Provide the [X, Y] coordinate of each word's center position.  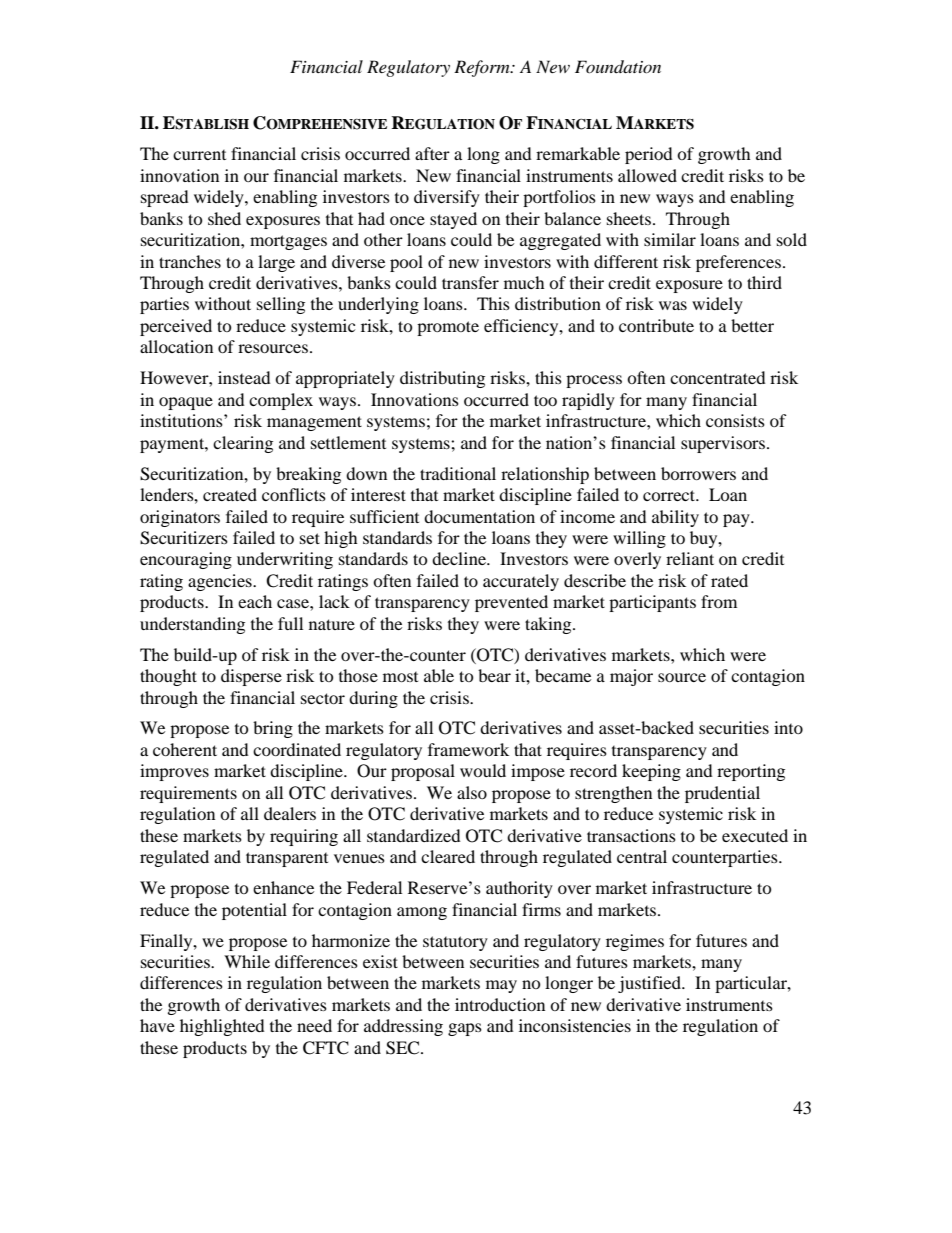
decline [460, 558]
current [199, 155]
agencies [221, 582]
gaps [465, 1029]
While [247, 961]
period [649, 155]
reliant [690, 558]
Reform [483, 68]
